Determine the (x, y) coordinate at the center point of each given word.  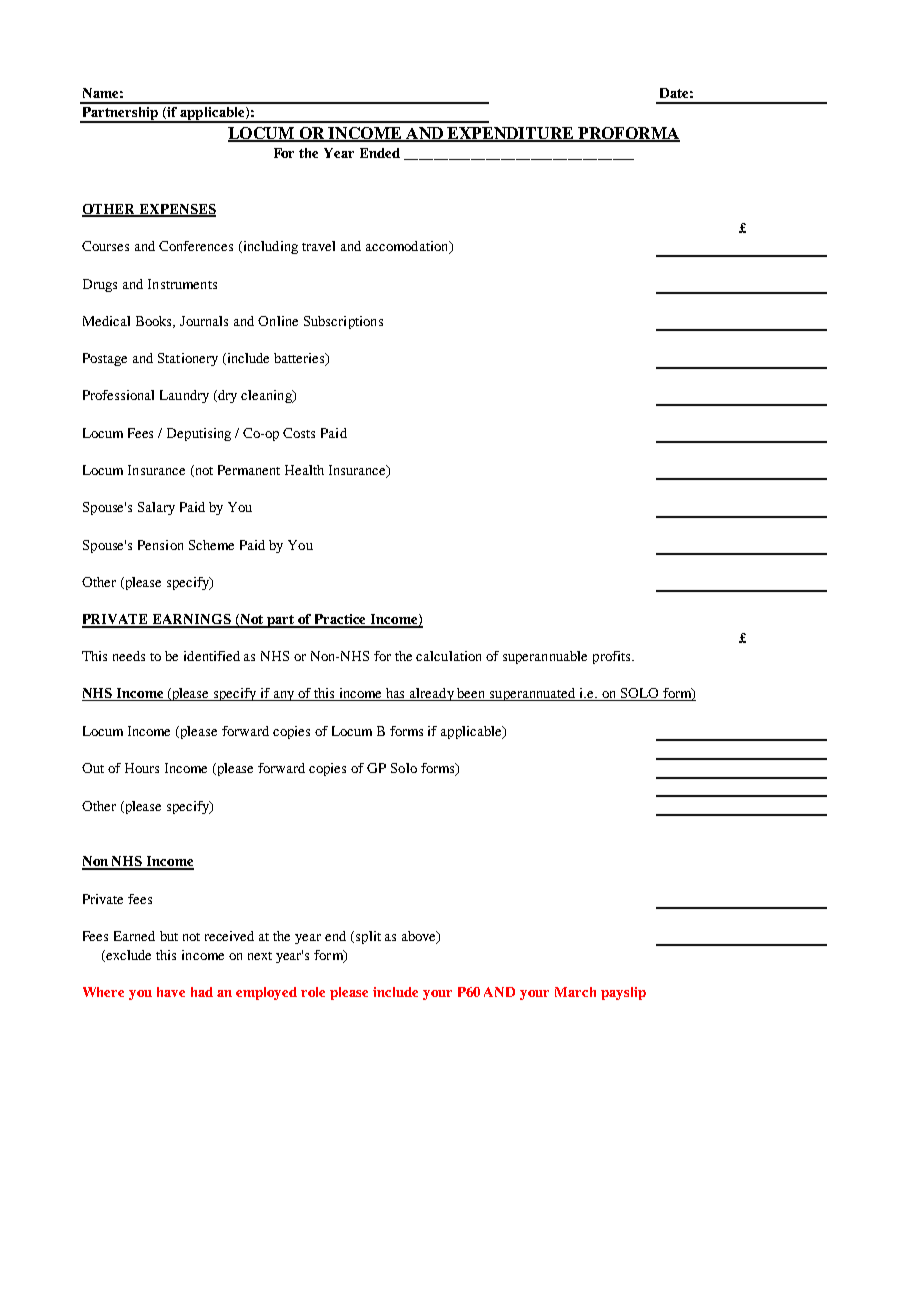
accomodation (408, 247)
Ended (380, 153)
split (368, 937)
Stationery (188, 359)
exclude (127, 956)
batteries (300, 359)
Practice (341, 620)
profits (613, 657)
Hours (142, 768)
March (575, 992)
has (396, 694)
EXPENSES (176, 210)
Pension (160, 545)
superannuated (533, 694)
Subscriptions (343, 322)
